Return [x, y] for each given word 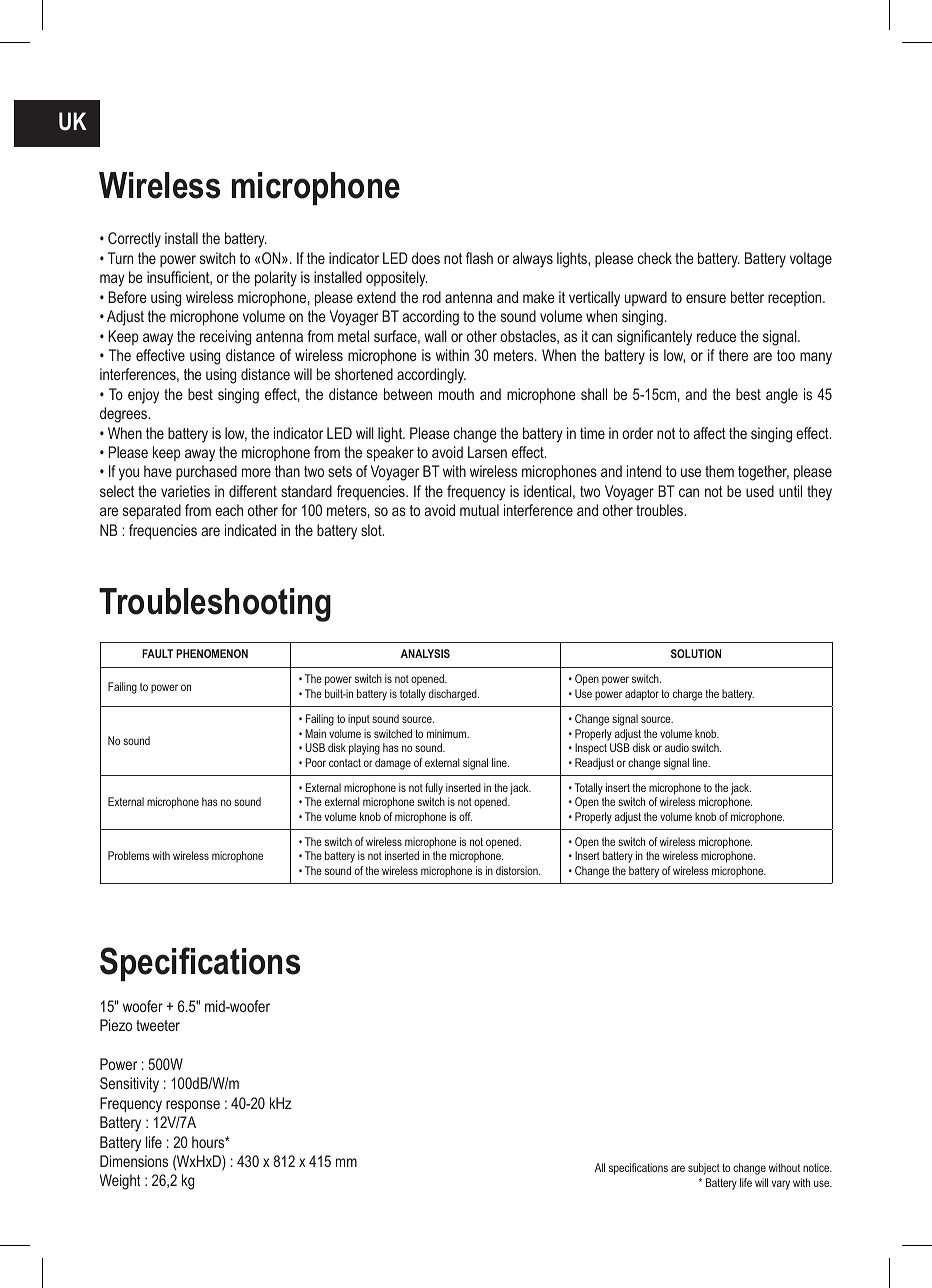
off [465, 816]
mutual [479, 510]
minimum [448, 733]
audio [677, 747]
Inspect [591, 748]
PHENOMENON [212, 653]
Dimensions [134, 1161]
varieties [185, 491]
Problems [129, 855]
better [747, 297]
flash [479, 258]
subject [704, 1169]
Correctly [134, 240]
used [760, 491]
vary [781, 1185]
